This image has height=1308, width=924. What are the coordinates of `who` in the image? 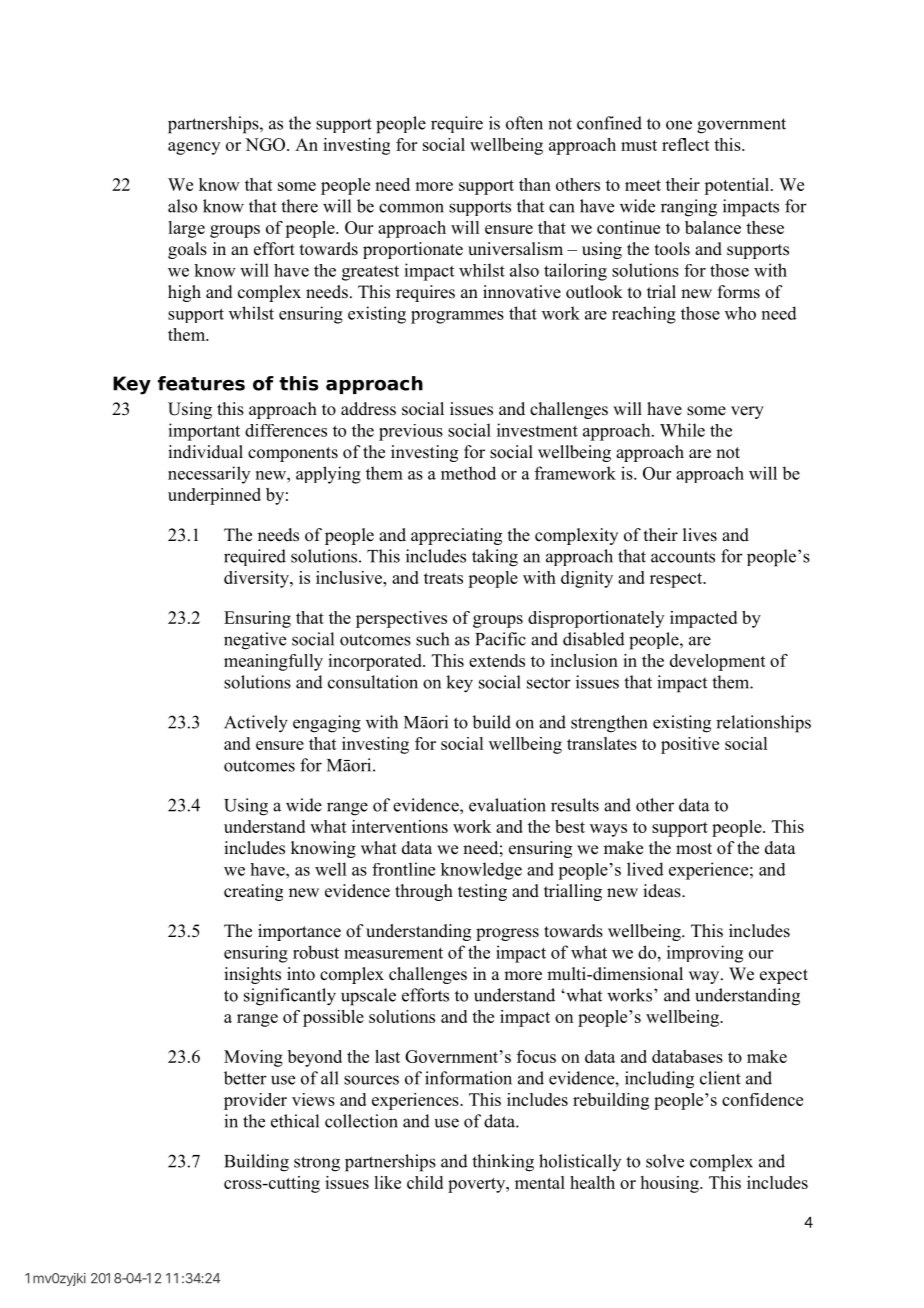 It's located at (740, 313).
